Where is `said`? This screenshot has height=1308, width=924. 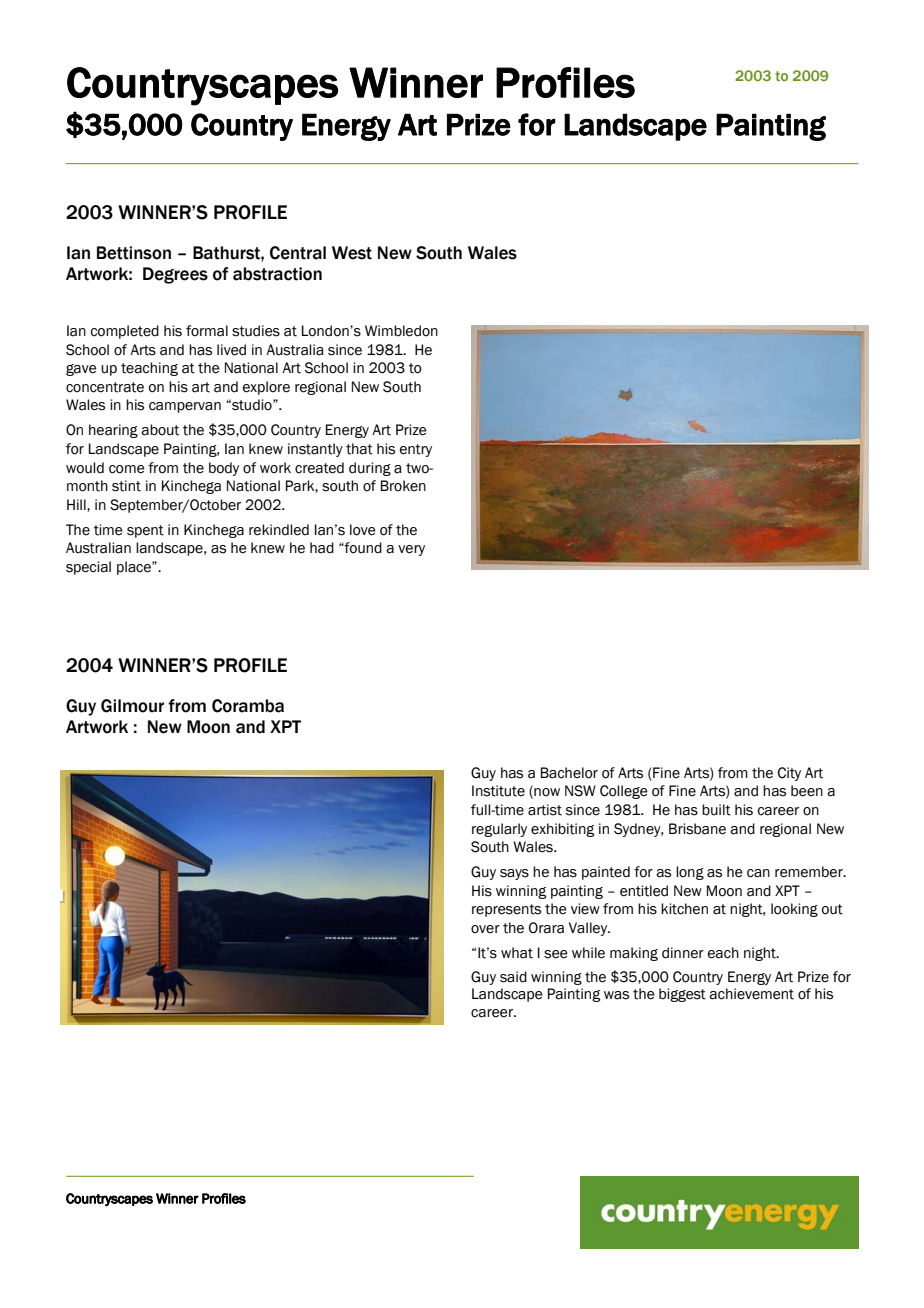
said is located at coordinates (513, 977).
